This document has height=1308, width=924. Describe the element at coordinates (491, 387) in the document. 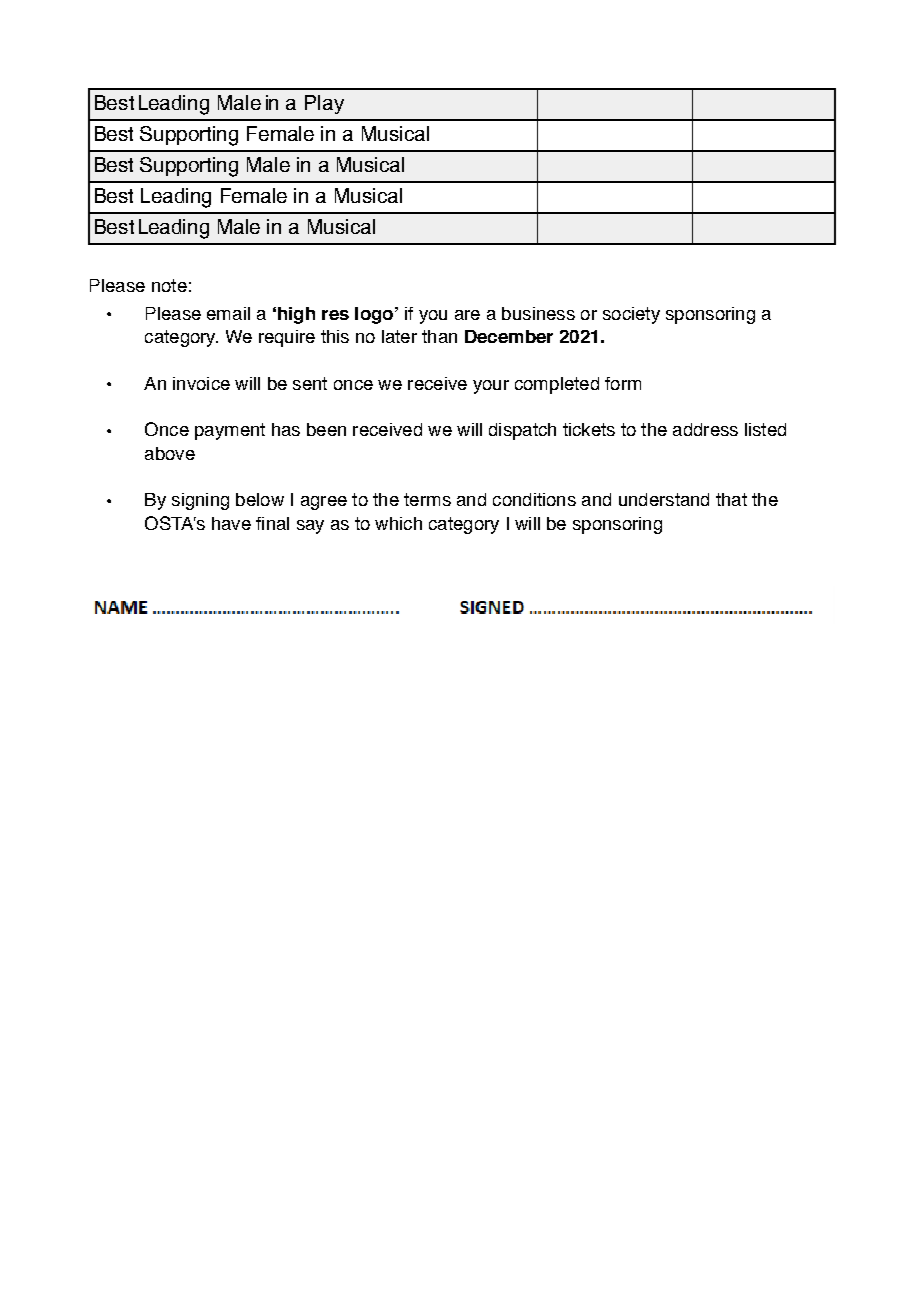

I see `your` at that location.
